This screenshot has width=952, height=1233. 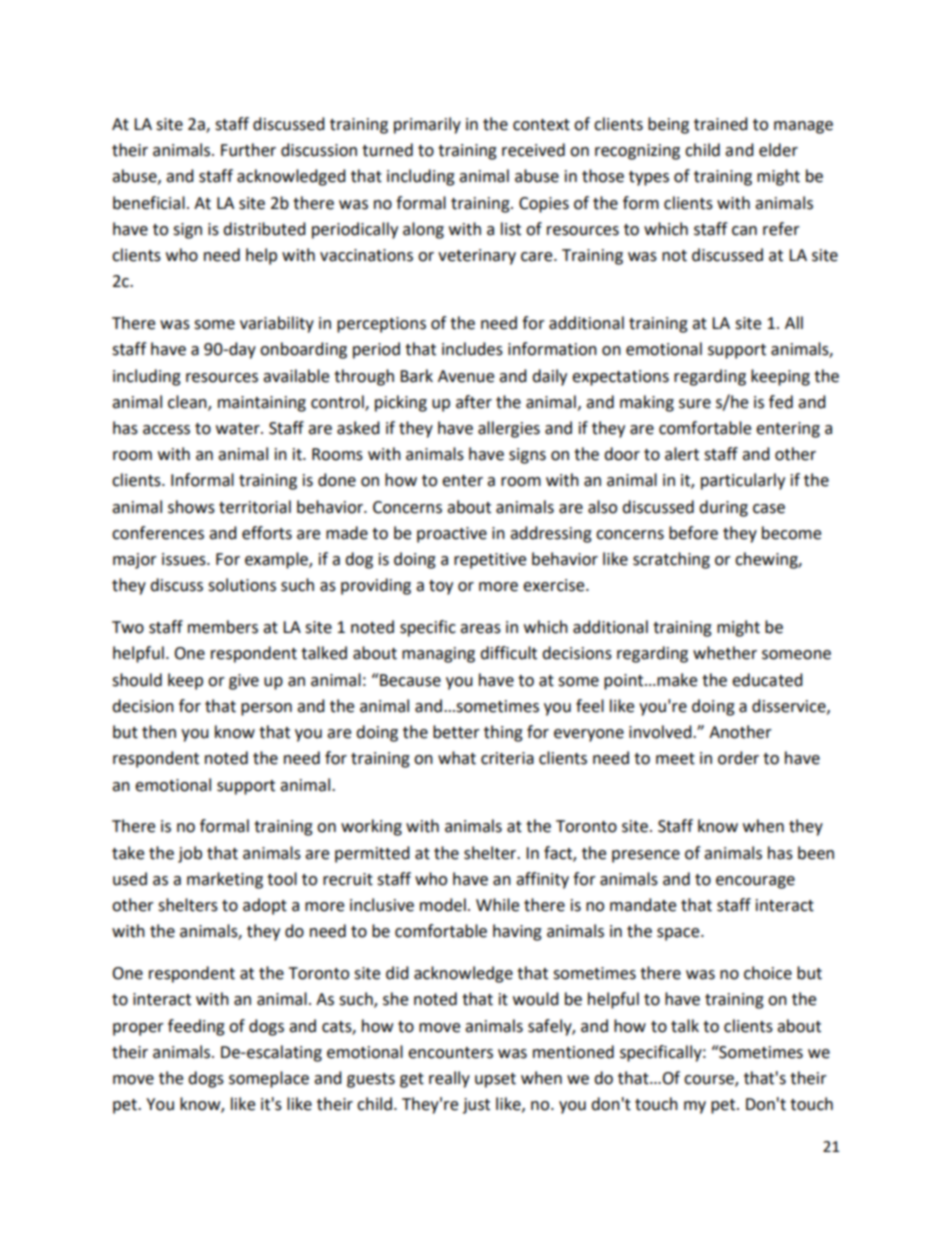 I want to click on feeding, so click(x=196, y=1027).
